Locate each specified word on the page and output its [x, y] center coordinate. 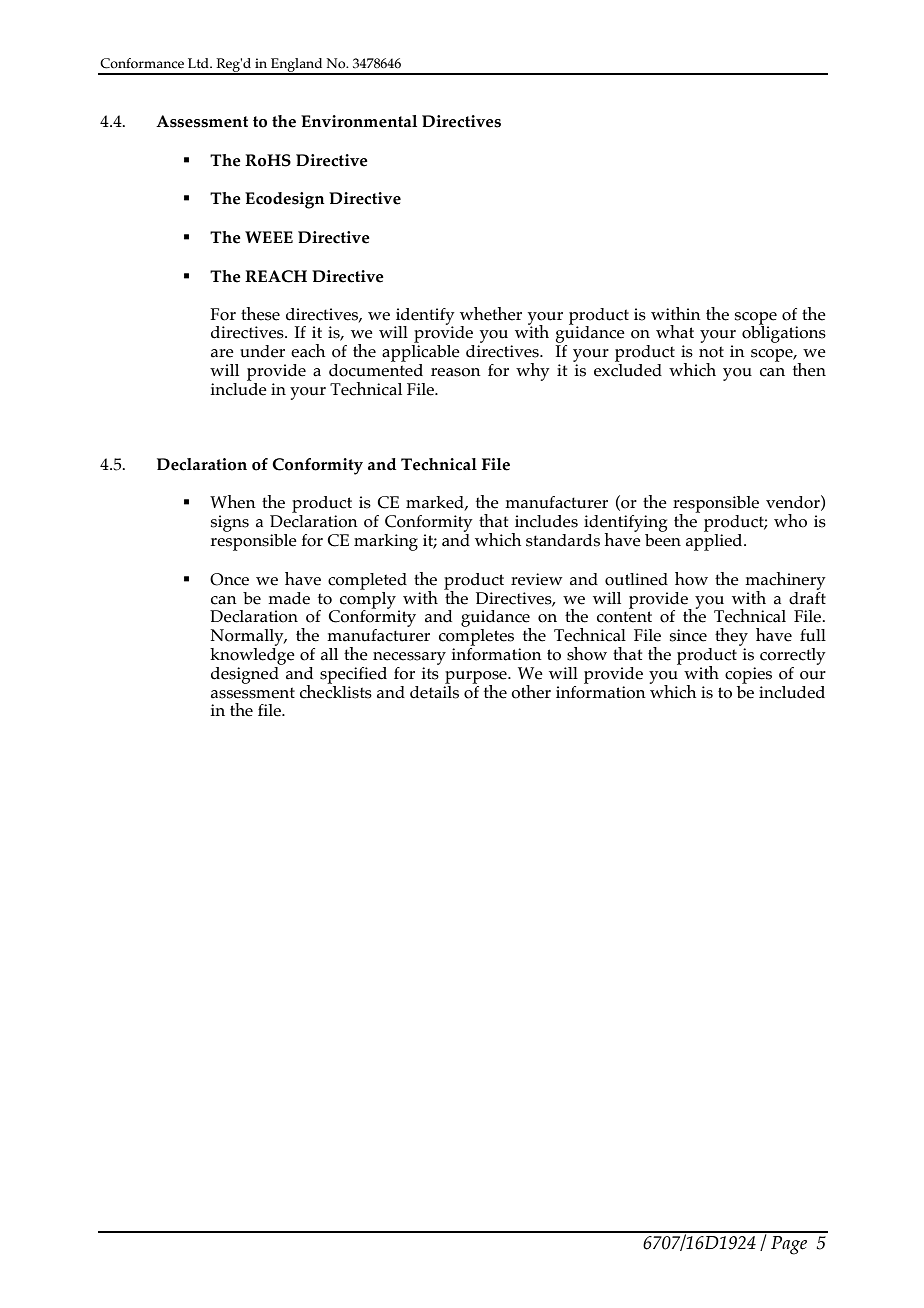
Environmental [359, 121]
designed [246, 674]
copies [748, 675]
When [233, 502]
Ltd [199, 63]
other [531, 692]
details [434, 691]
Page [789, 1245]
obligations [784, 333]
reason [456, 372]
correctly [793, 656]
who [790, 521]
